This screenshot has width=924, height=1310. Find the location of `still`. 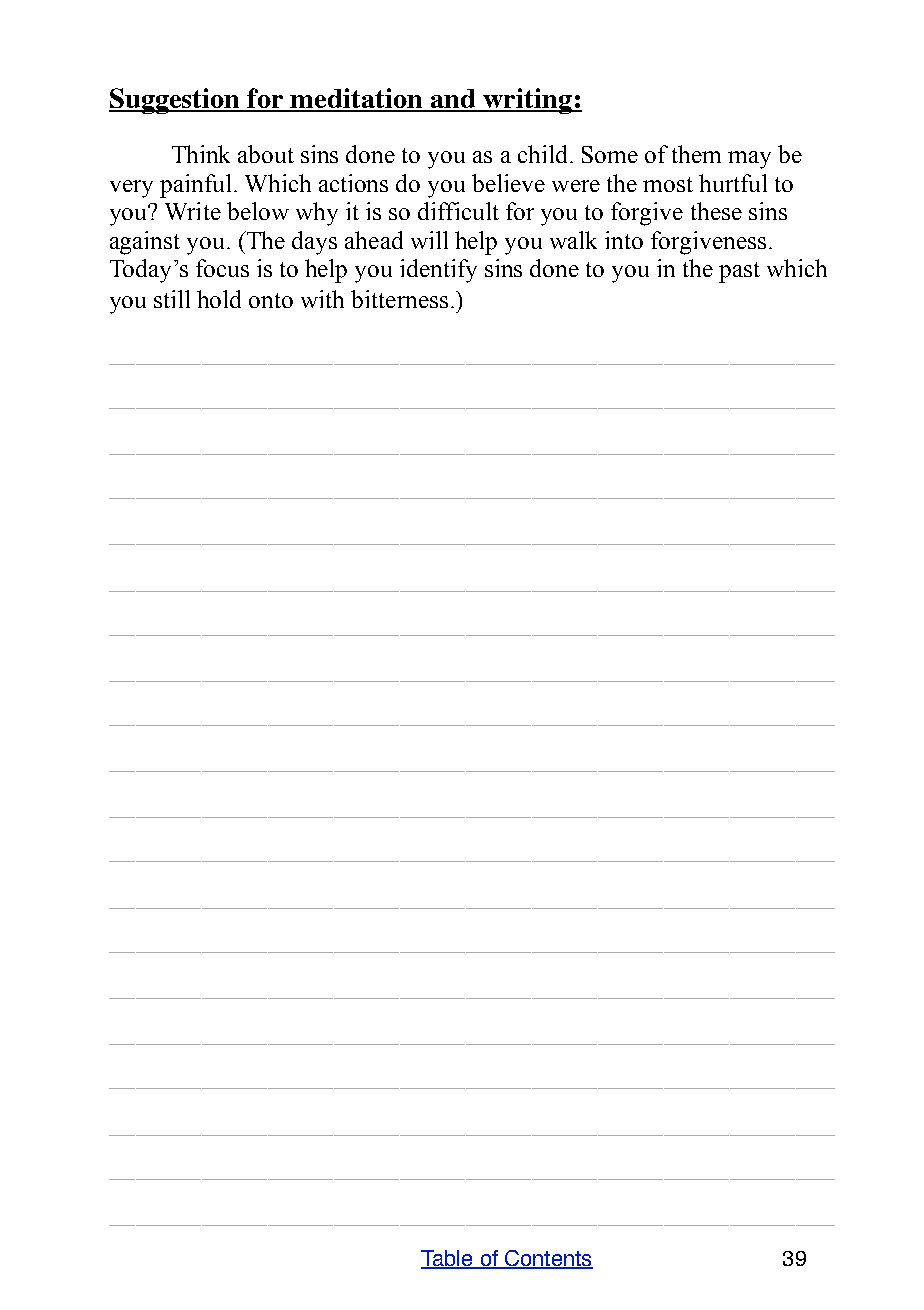

still is located at coordinates (172, 299).
